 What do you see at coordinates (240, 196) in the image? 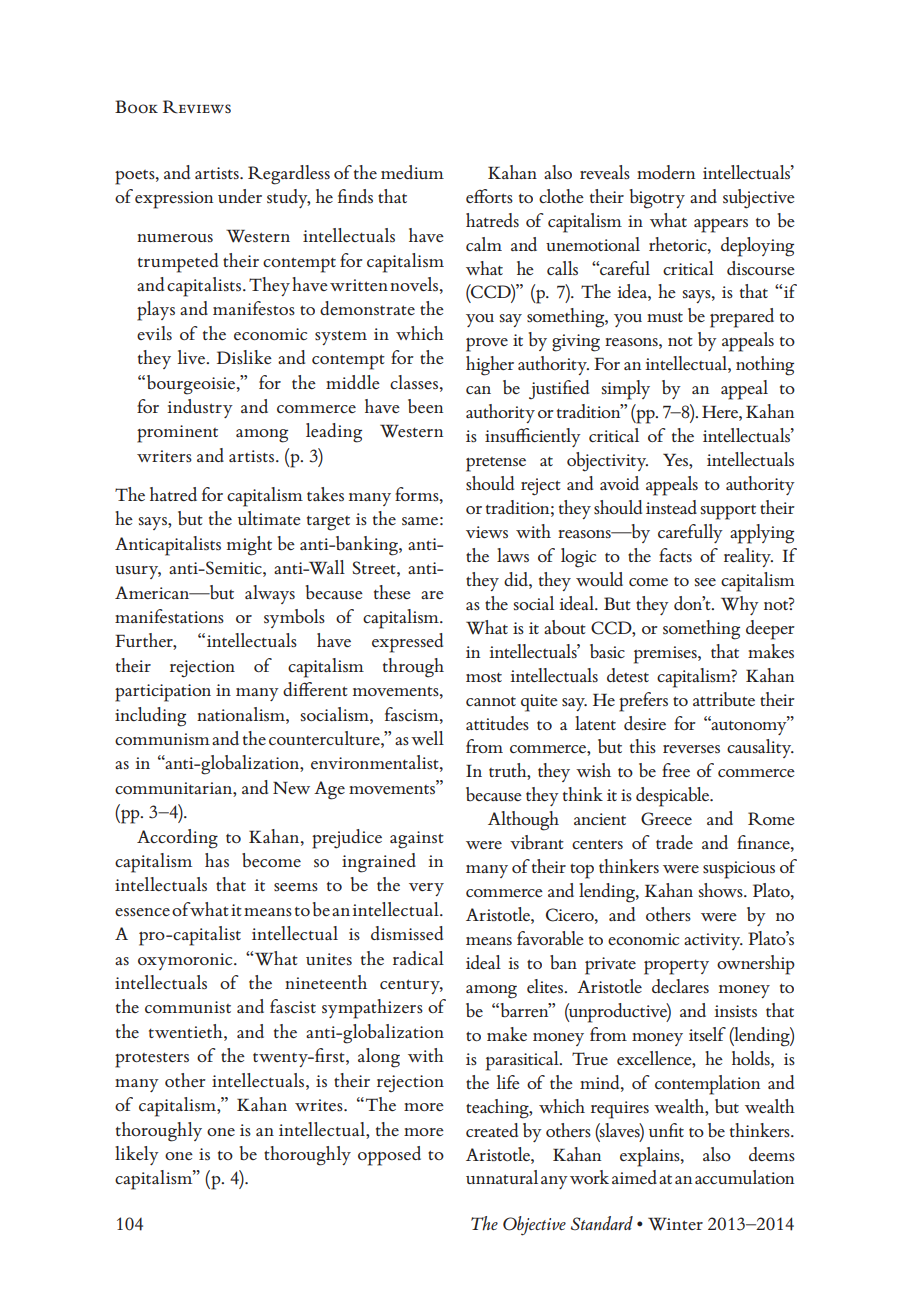
I see `under` at bounding box center [240, 196].
